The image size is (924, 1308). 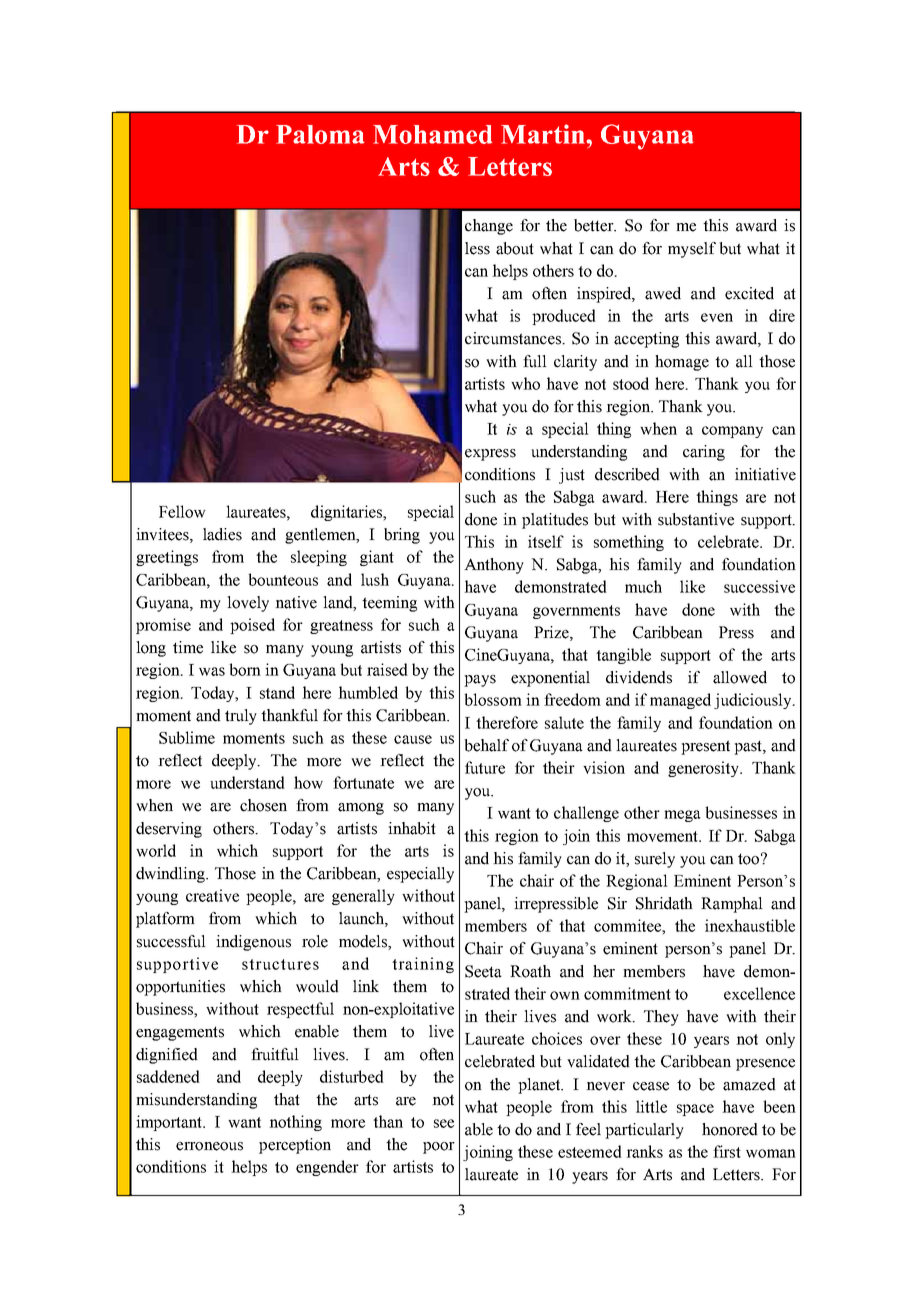 What do you see at coordinates (489, 227) in the document?
I see `change` at bounding box center [489, 227].
